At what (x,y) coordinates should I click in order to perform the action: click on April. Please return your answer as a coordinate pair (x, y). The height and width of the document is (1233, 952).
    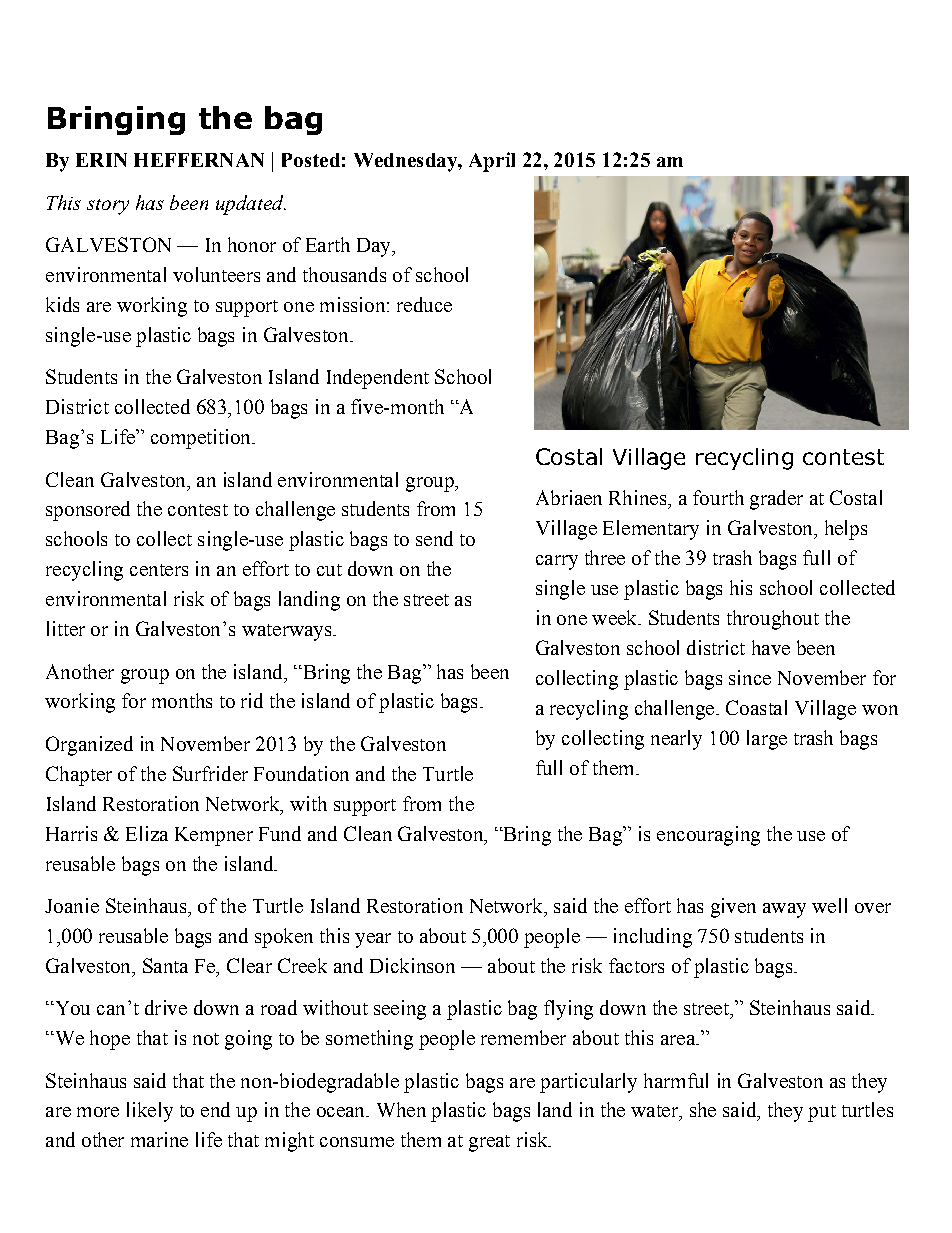
    Looking at the image, I should click on (492, 162).
